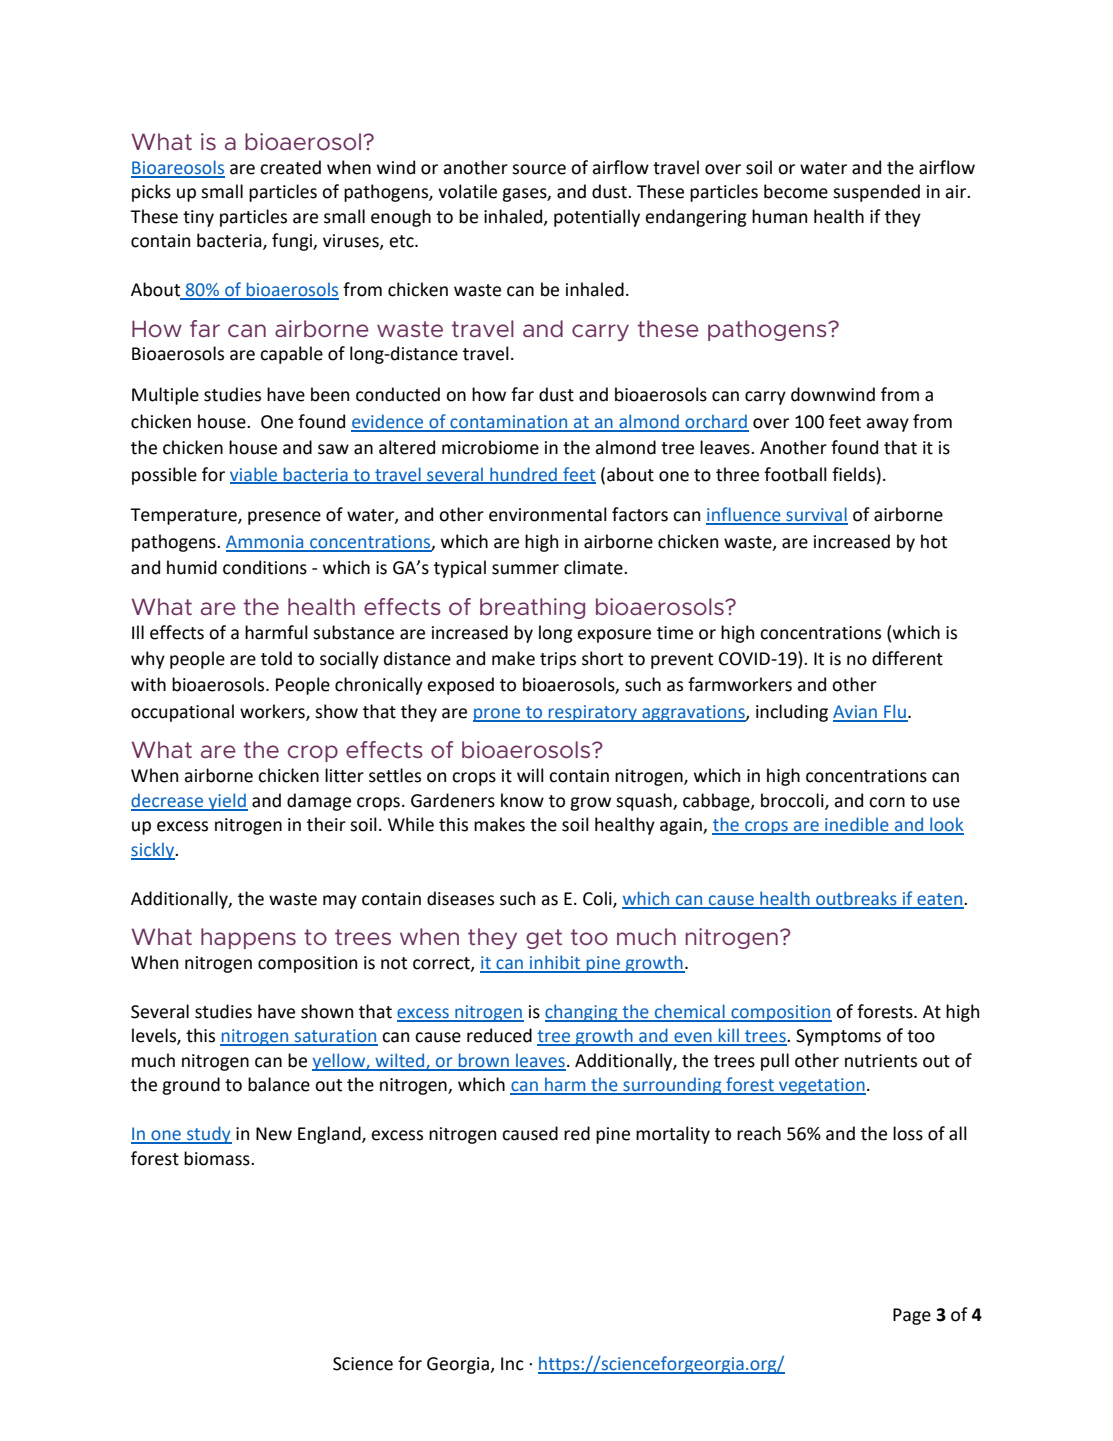 Image resolution: width=1113 pixels, height=1441 pixels. What do you see at coordinates (182, 713) in the document?
I see `occupational` at bounding box center [182, 713].
